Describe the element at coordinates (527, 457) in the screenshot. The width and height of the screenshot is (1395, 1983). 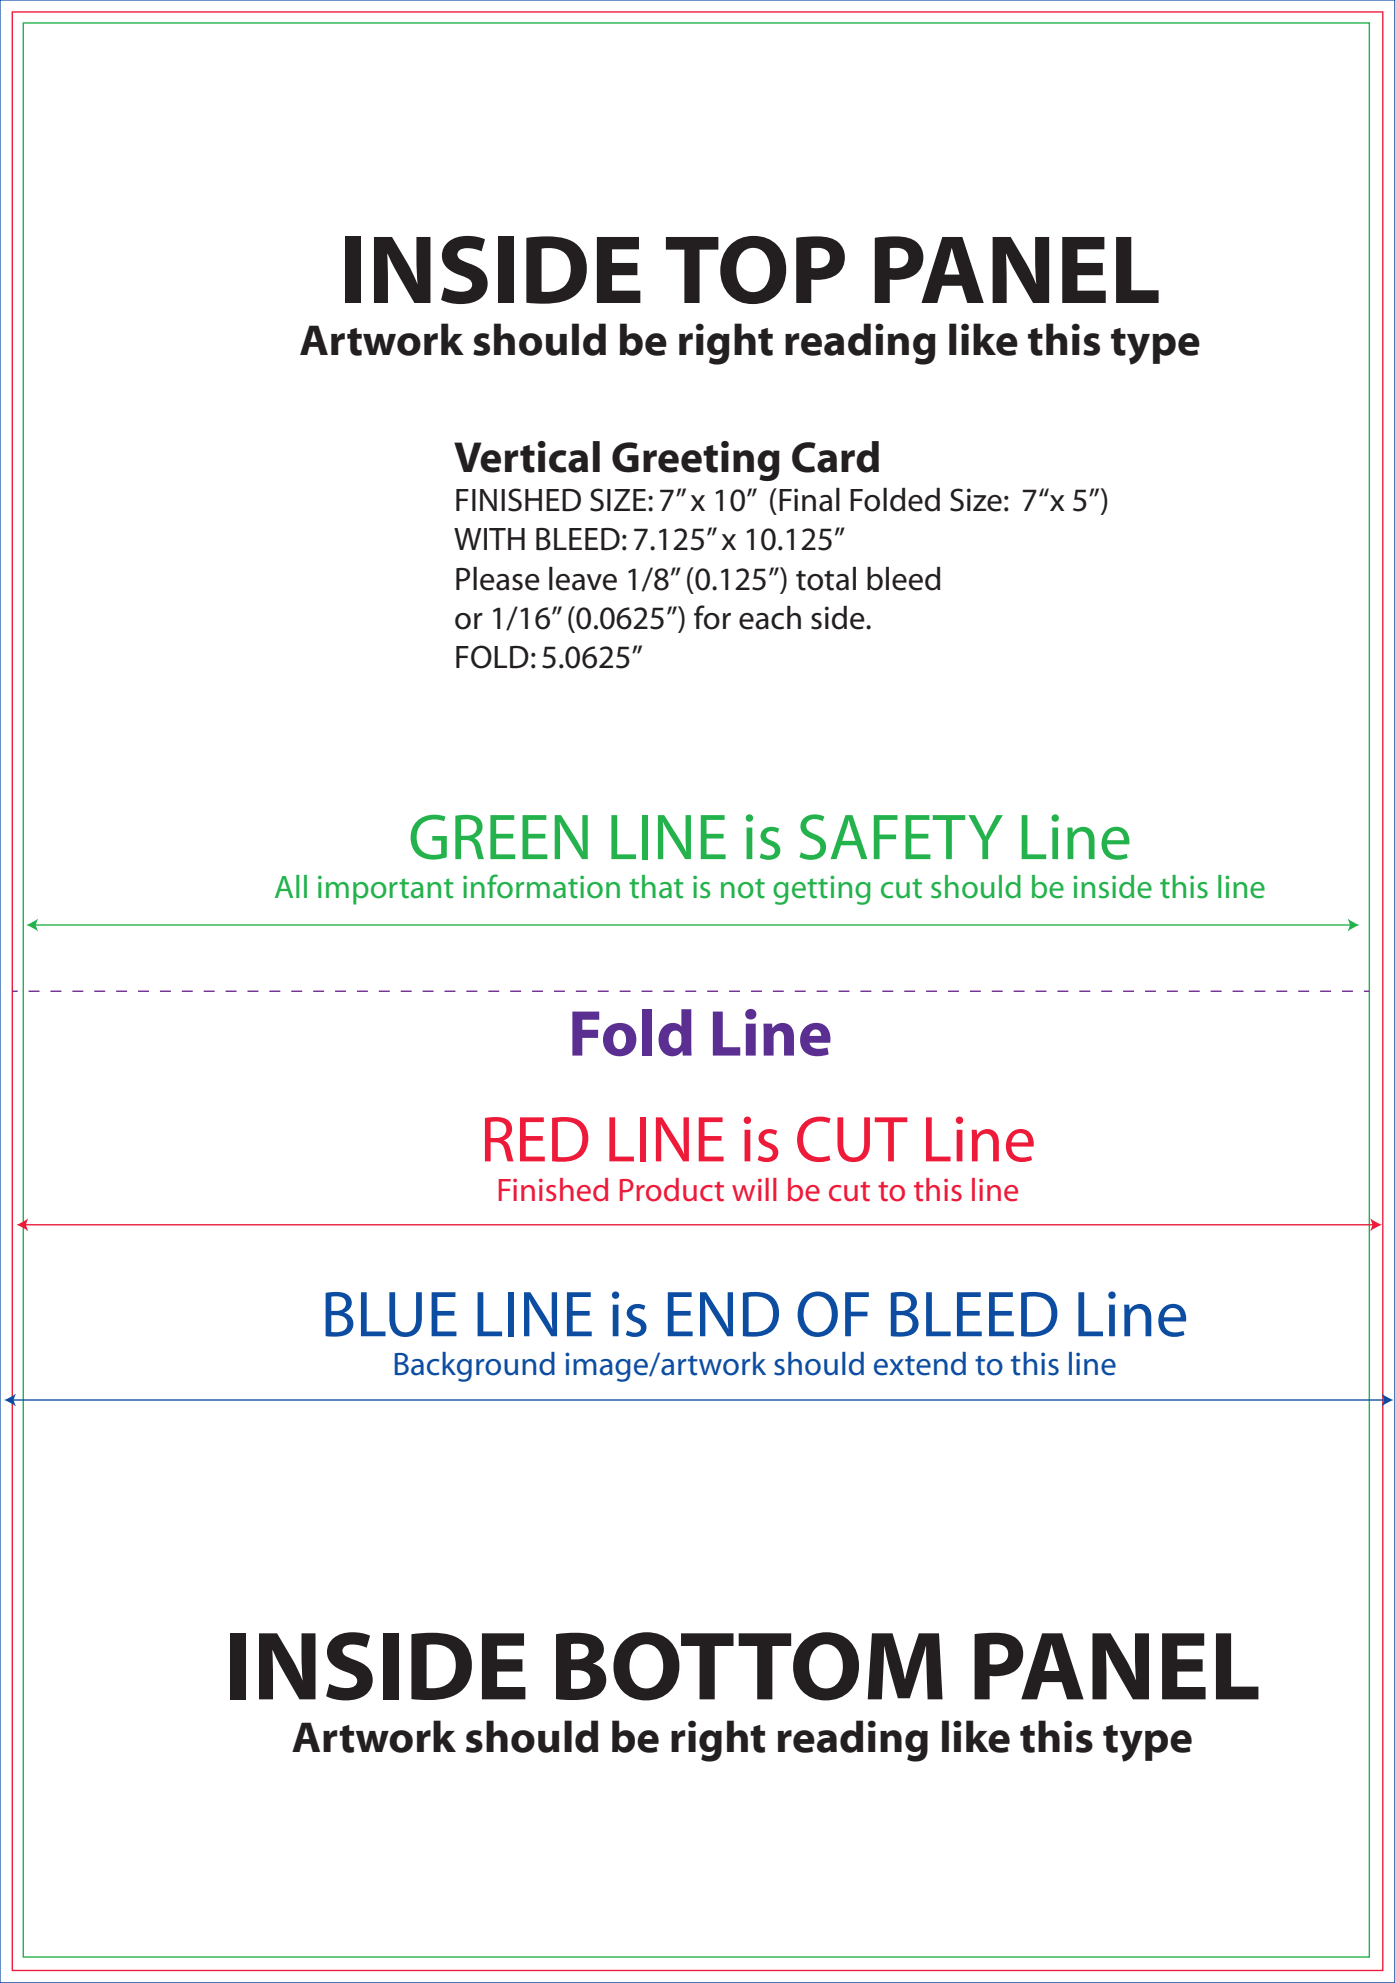
I see `Vertical` at that location.
